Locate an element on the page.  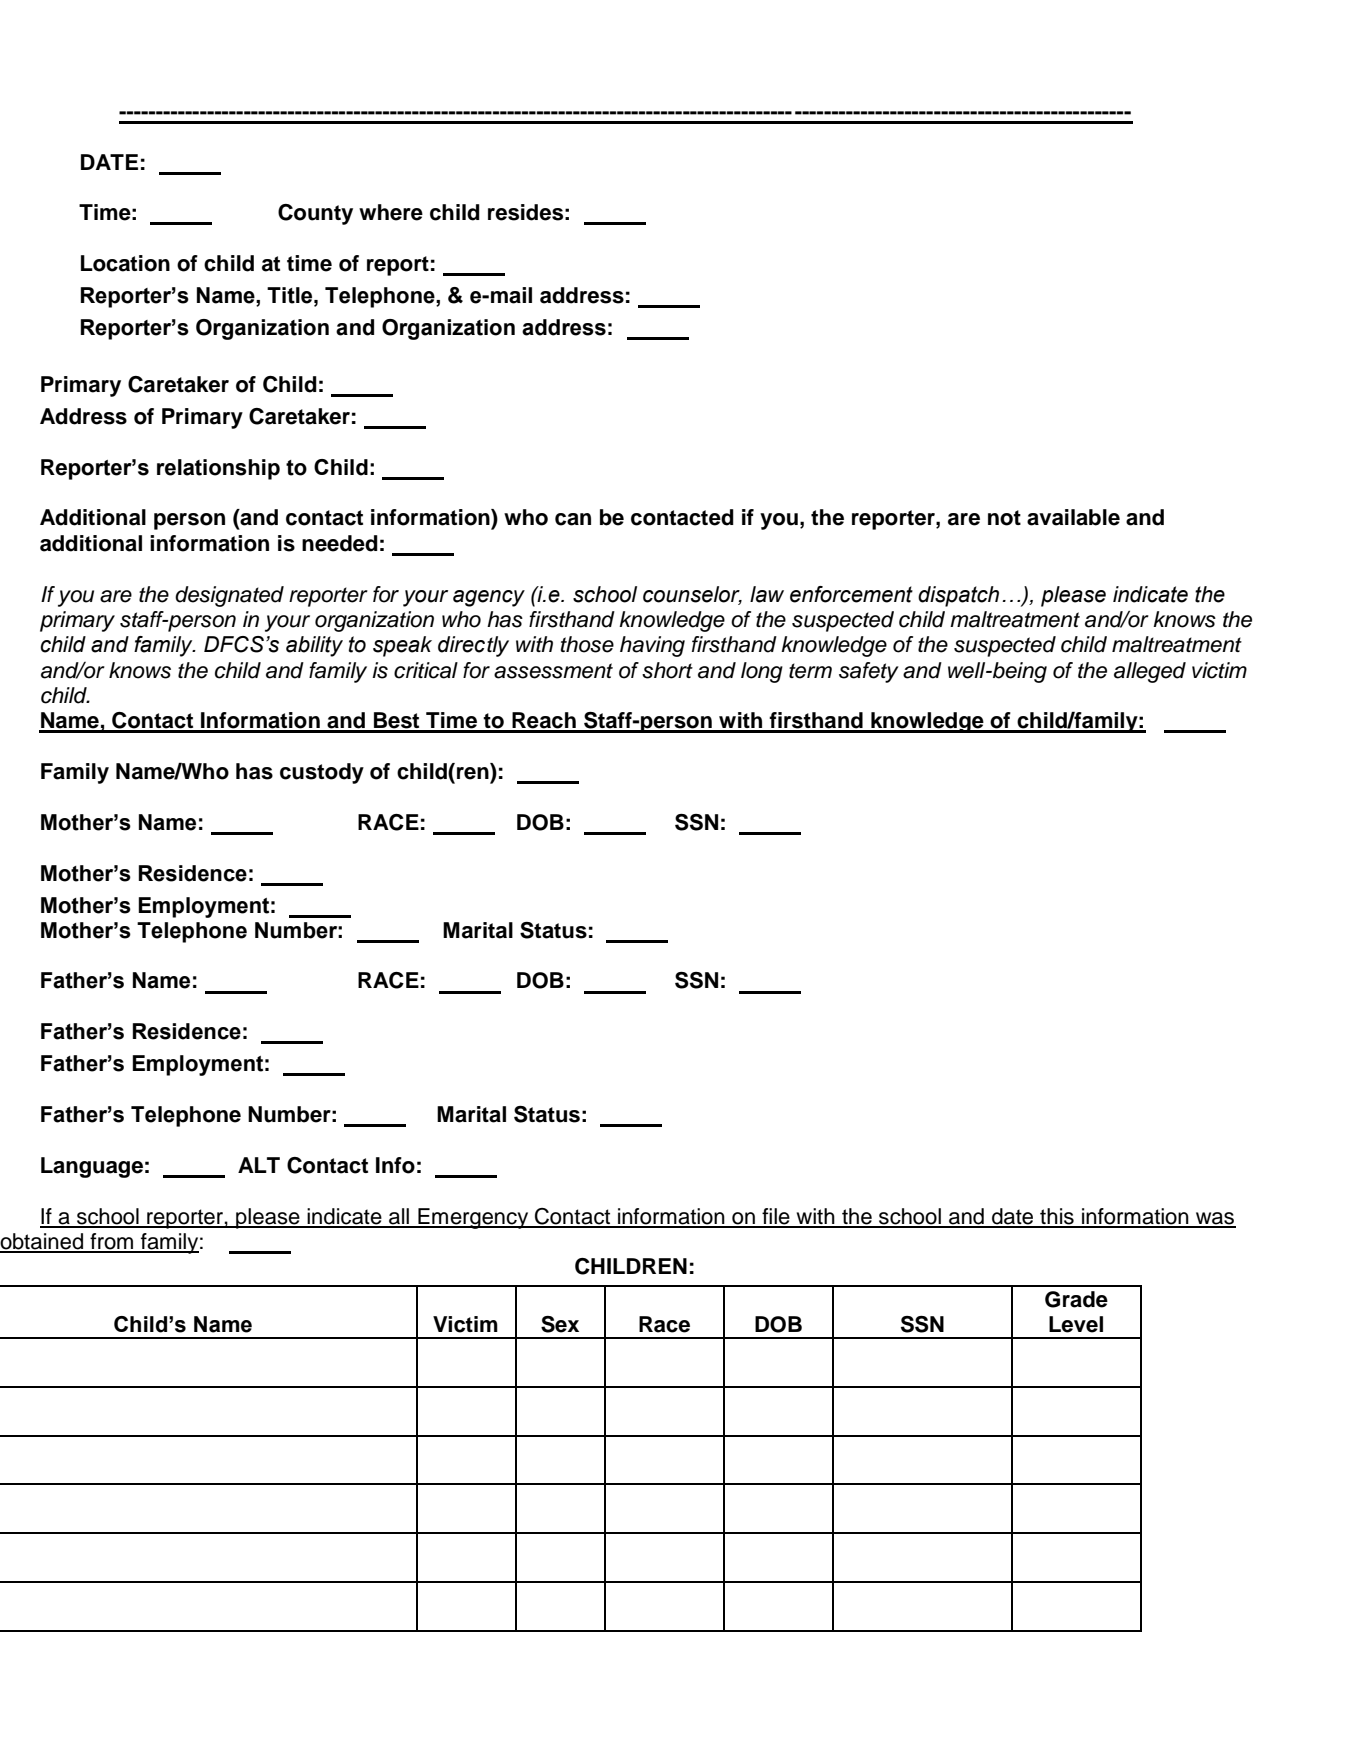
Grade is located at coordinates (1076, 1299).
